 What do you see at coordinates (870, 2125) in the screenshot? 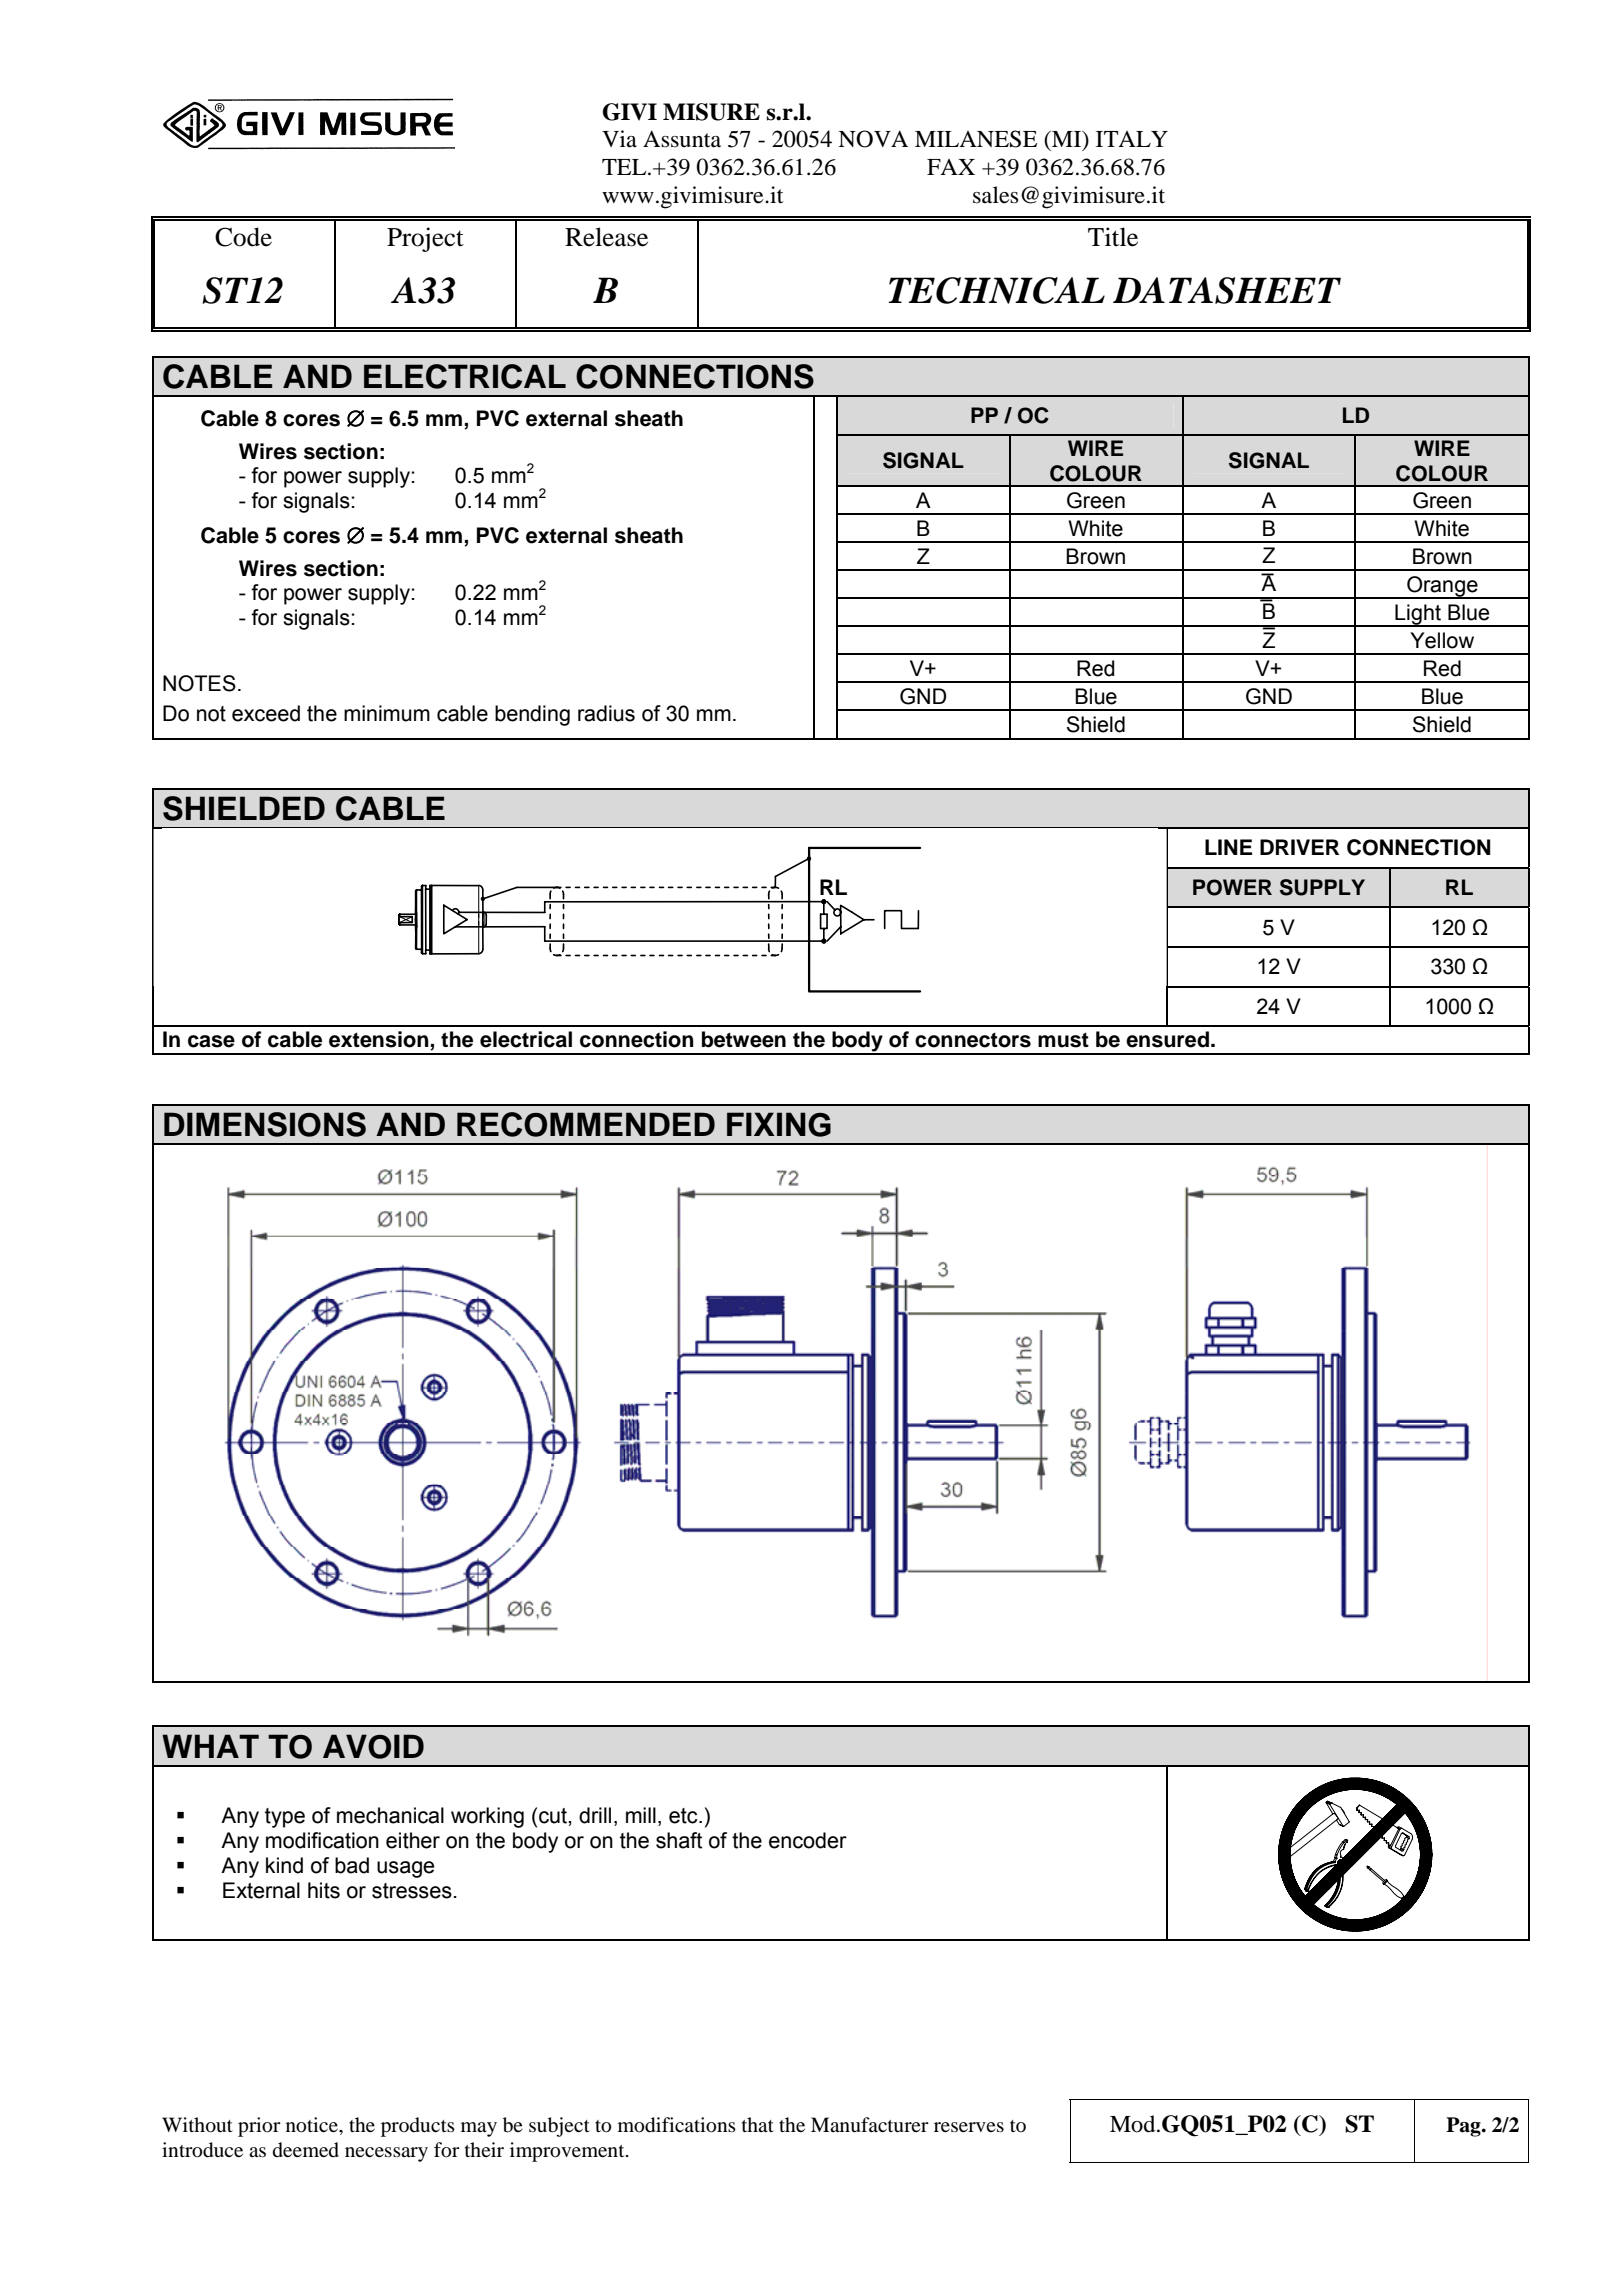
I see `Manufacturer` at bounding box center [870, 2125].
